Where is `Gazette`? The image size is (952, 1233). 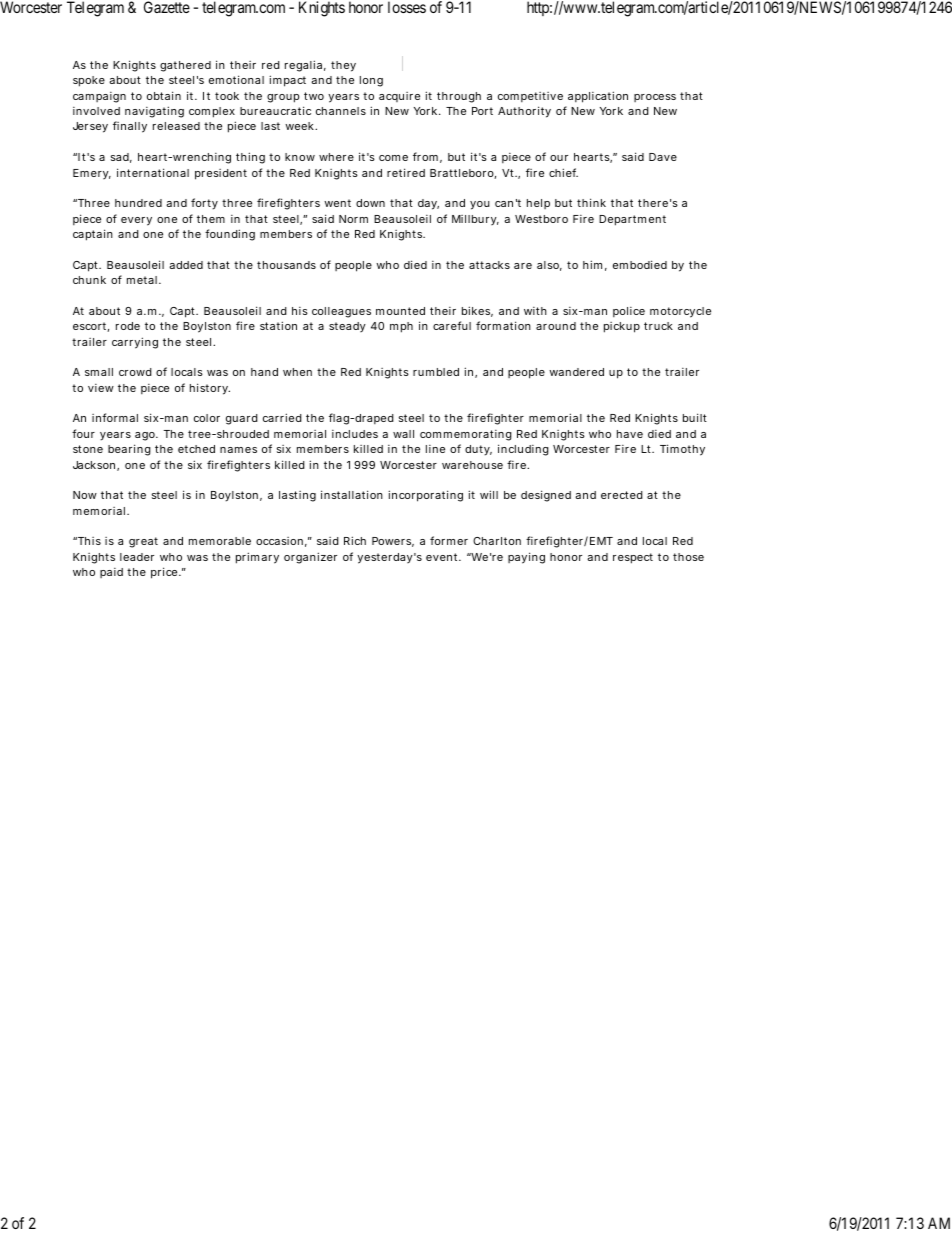
Gazette is located at coordinates (167, 7).
